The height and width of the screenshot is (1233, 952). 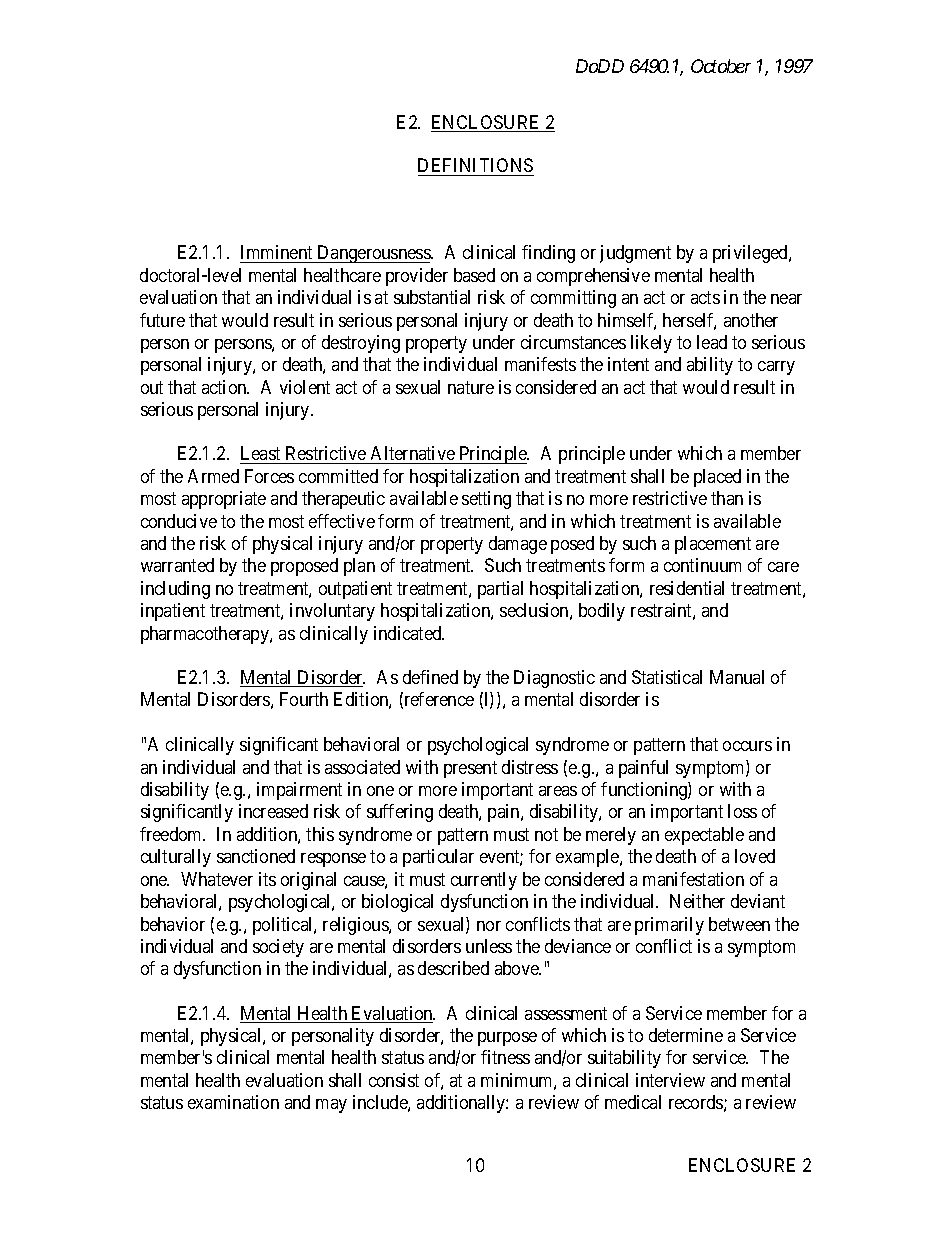 I want to click on residential, so click(x=687, y=588).
